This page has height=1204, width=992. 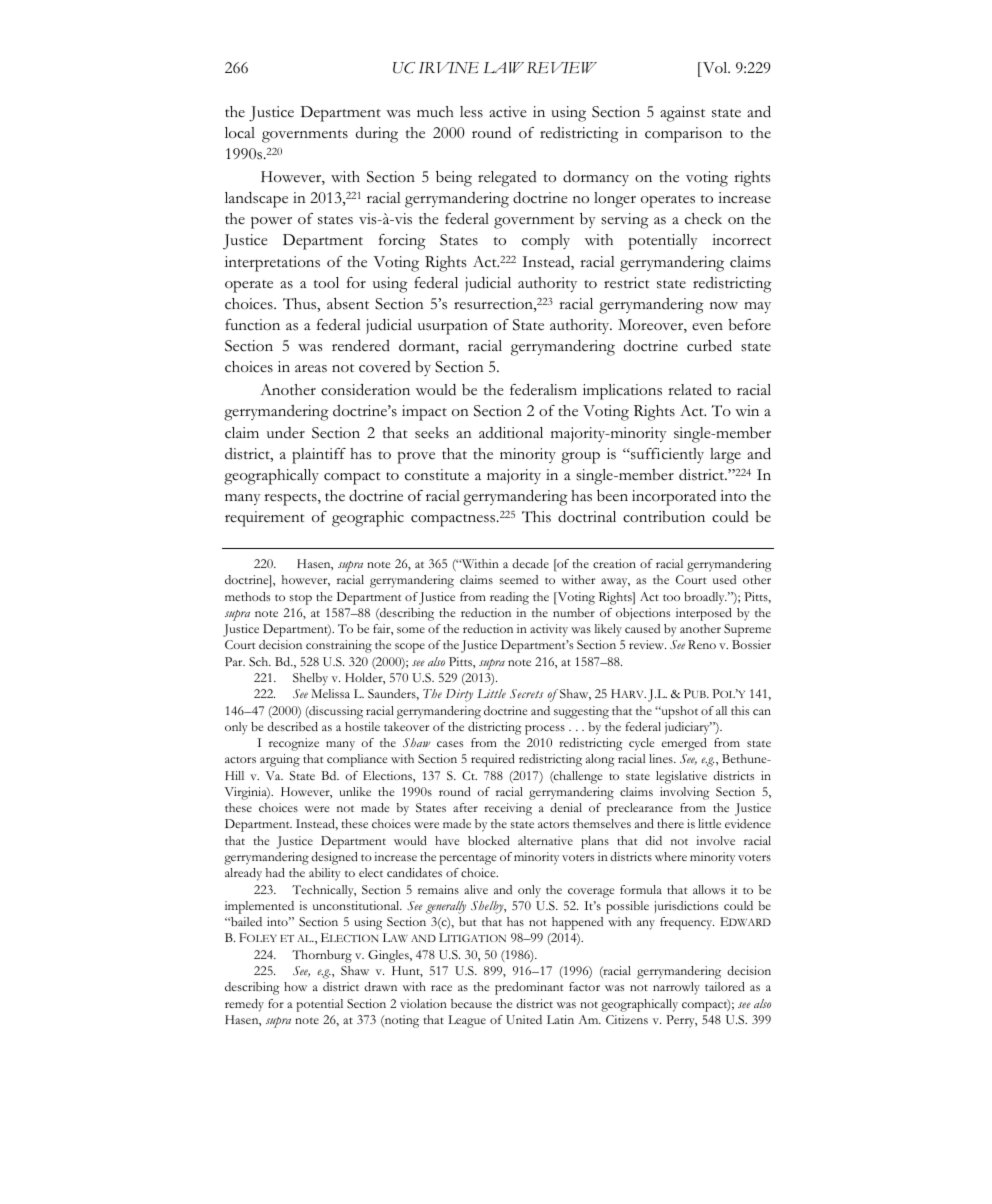 I want to click on against, so click(x=682, y=114).
